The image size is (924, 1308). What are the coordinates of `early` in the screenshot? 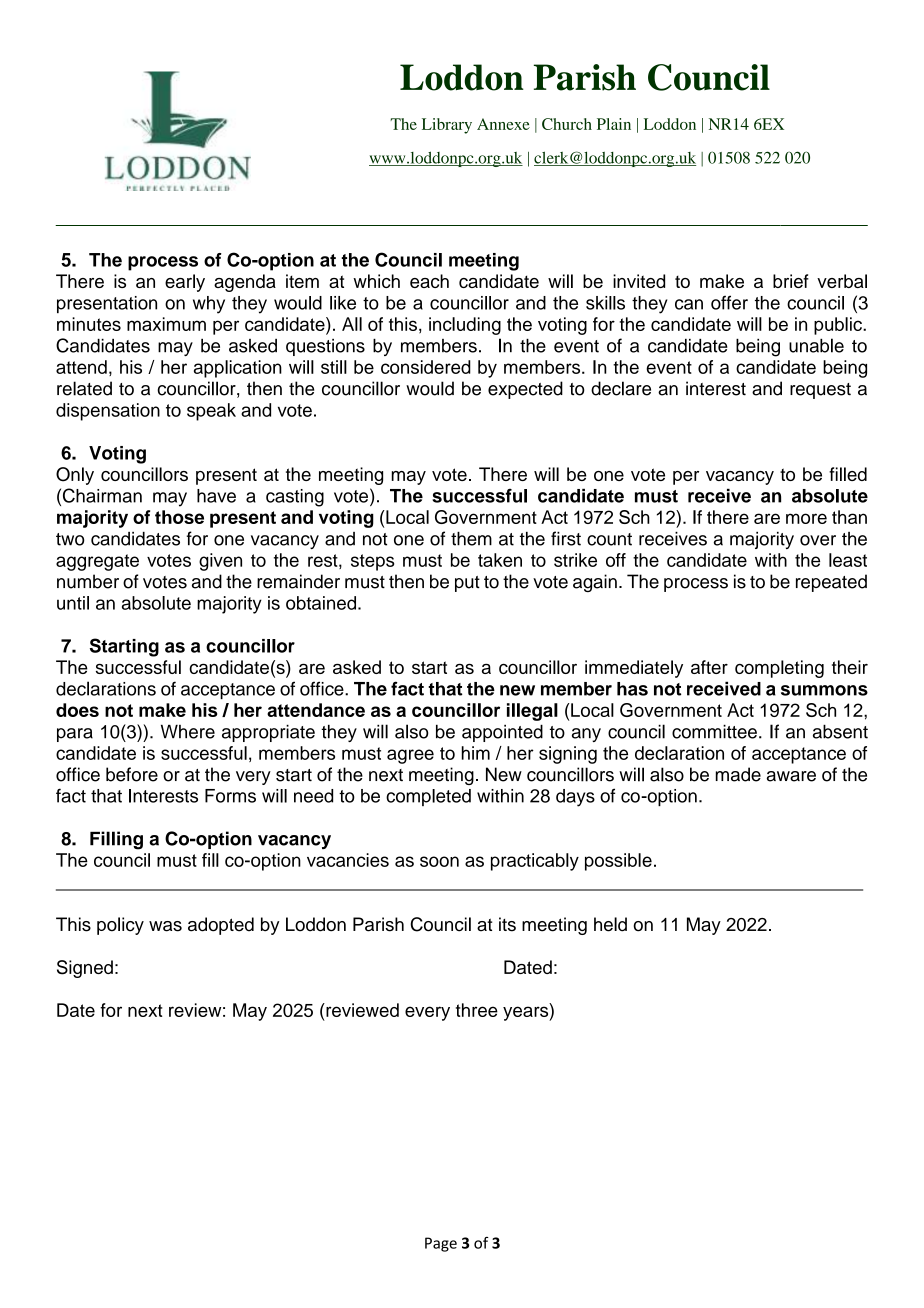 It's located at (185, 283).
